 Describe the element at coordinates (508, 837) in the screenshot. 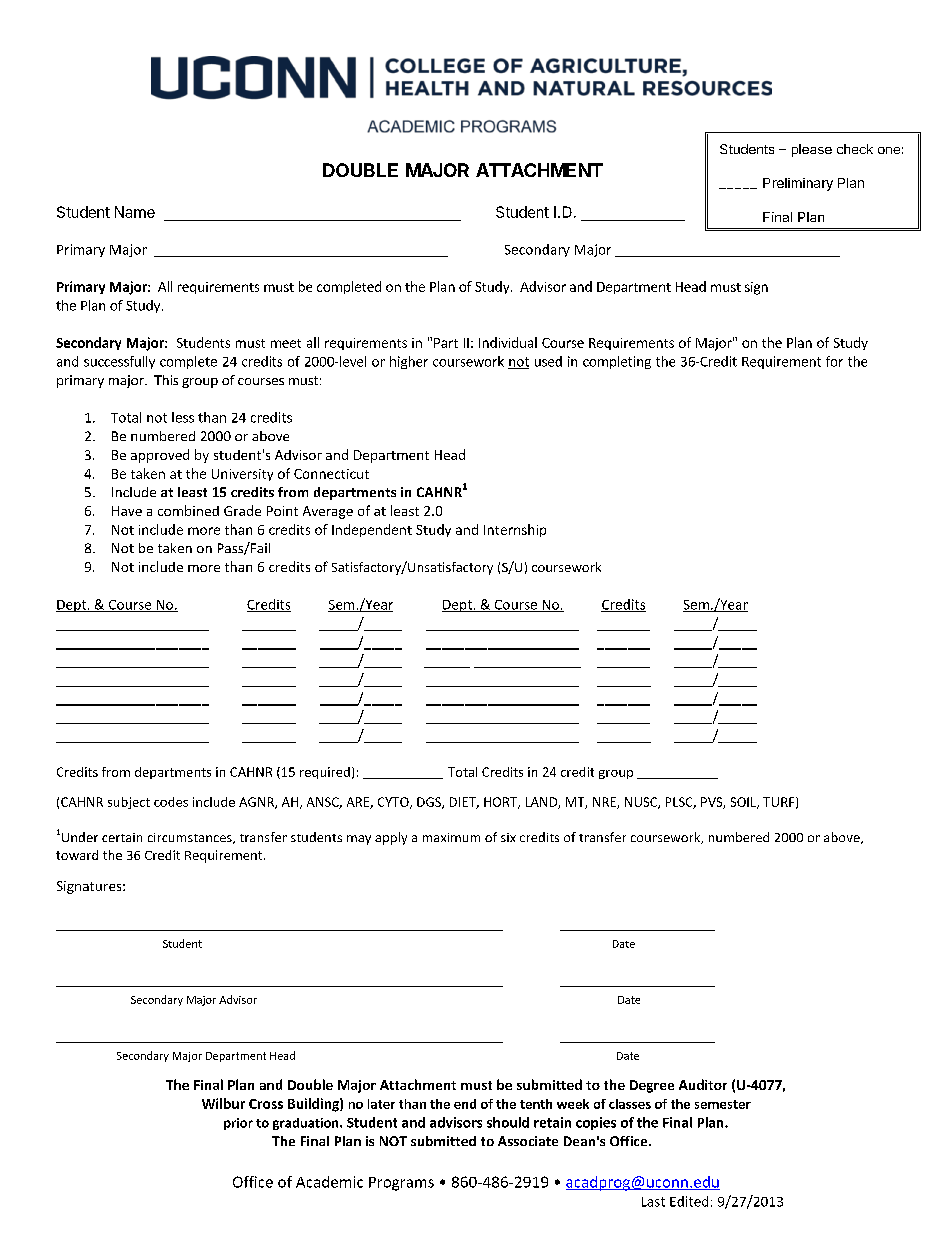

I see `six` at that location.
